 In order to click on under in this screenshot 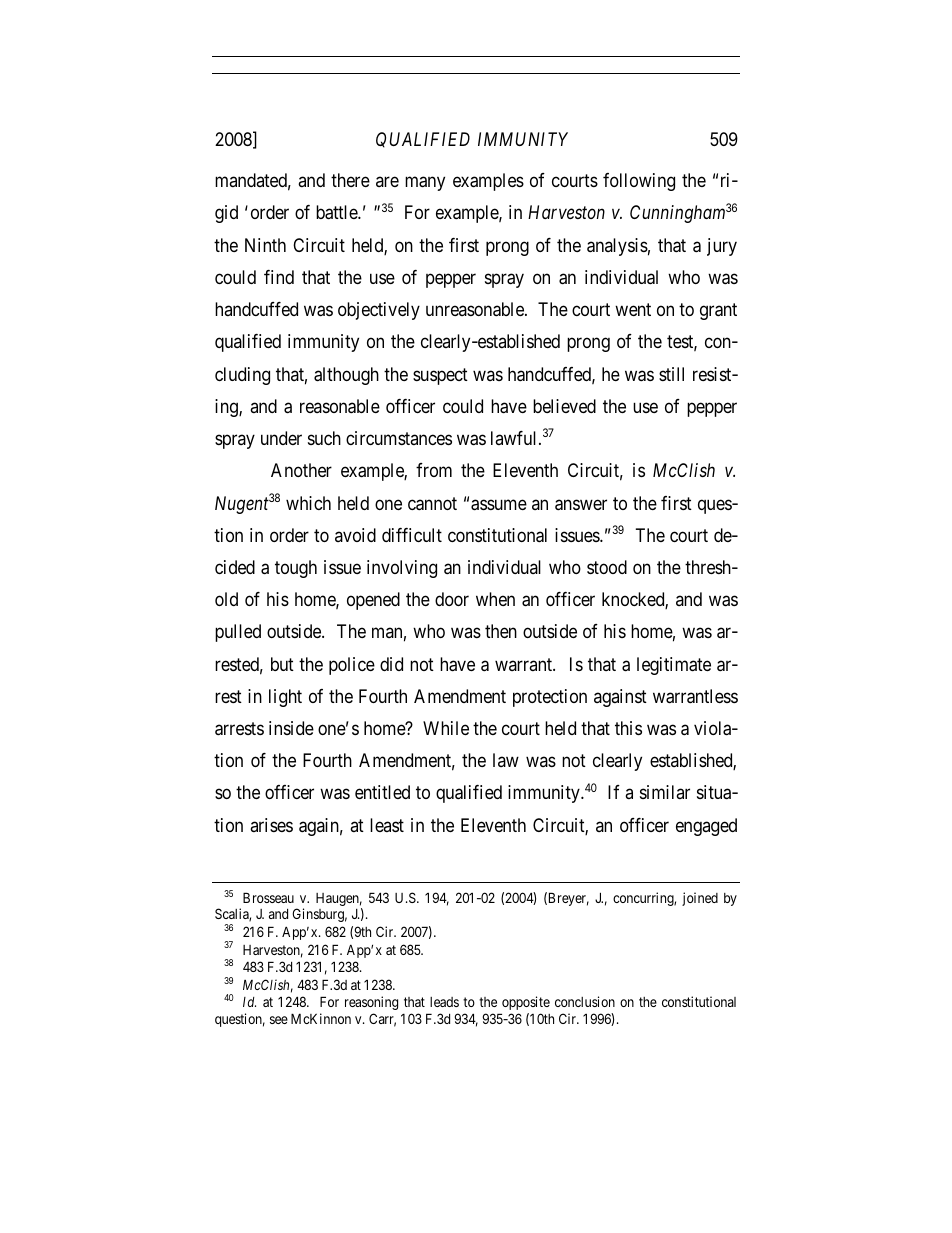, I will do `click(281, 438)`.
